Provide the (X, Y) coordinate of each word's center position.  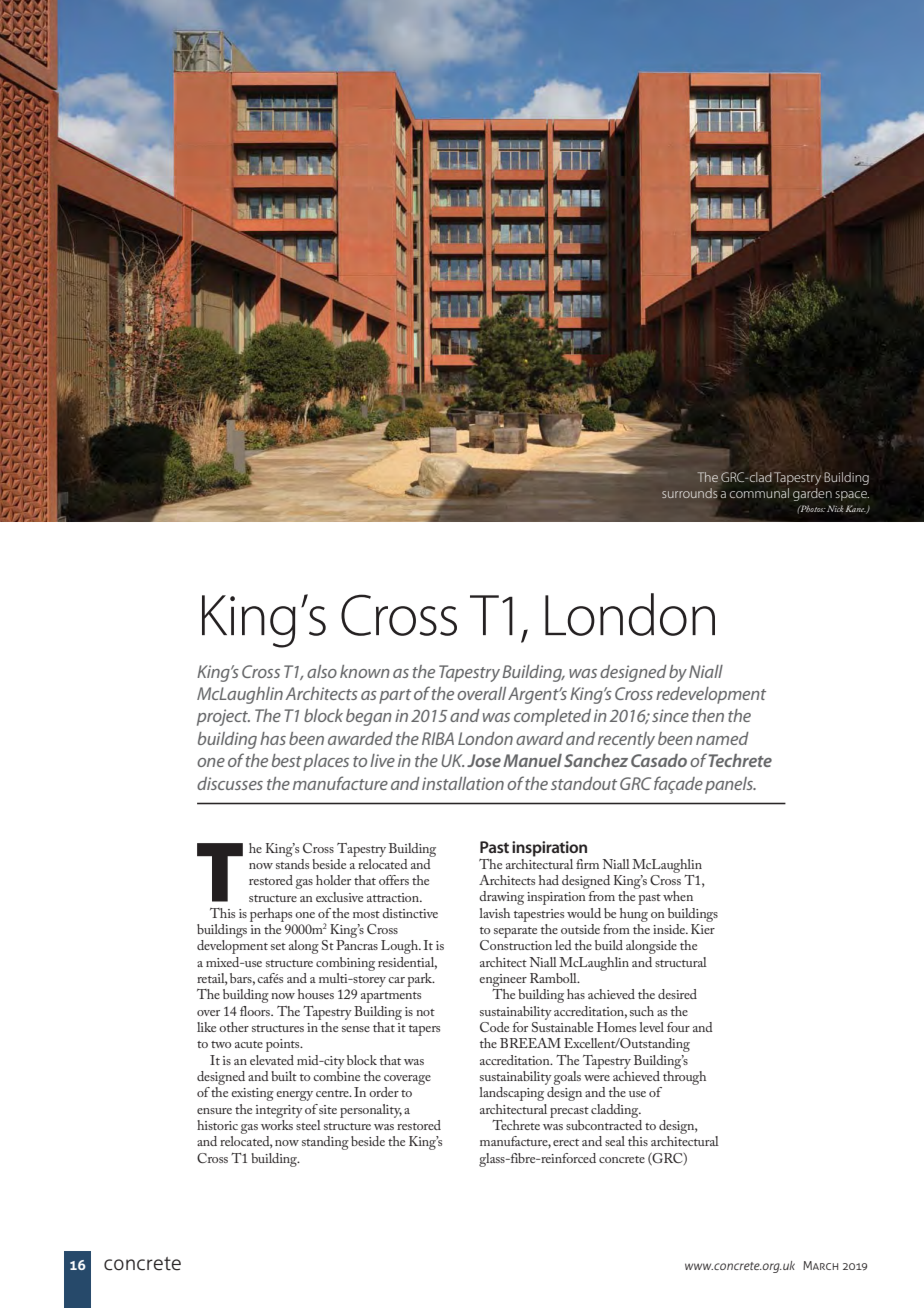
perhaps (271, 915)
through (684, 1076)
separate (515, 932)
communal (759, 493)
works (277, 1123)
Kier (703, 929)
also (322, 671)
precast (569, 1112)
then (708, 715)
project (223, 717)
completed (552, 717)
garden (812, 494)
